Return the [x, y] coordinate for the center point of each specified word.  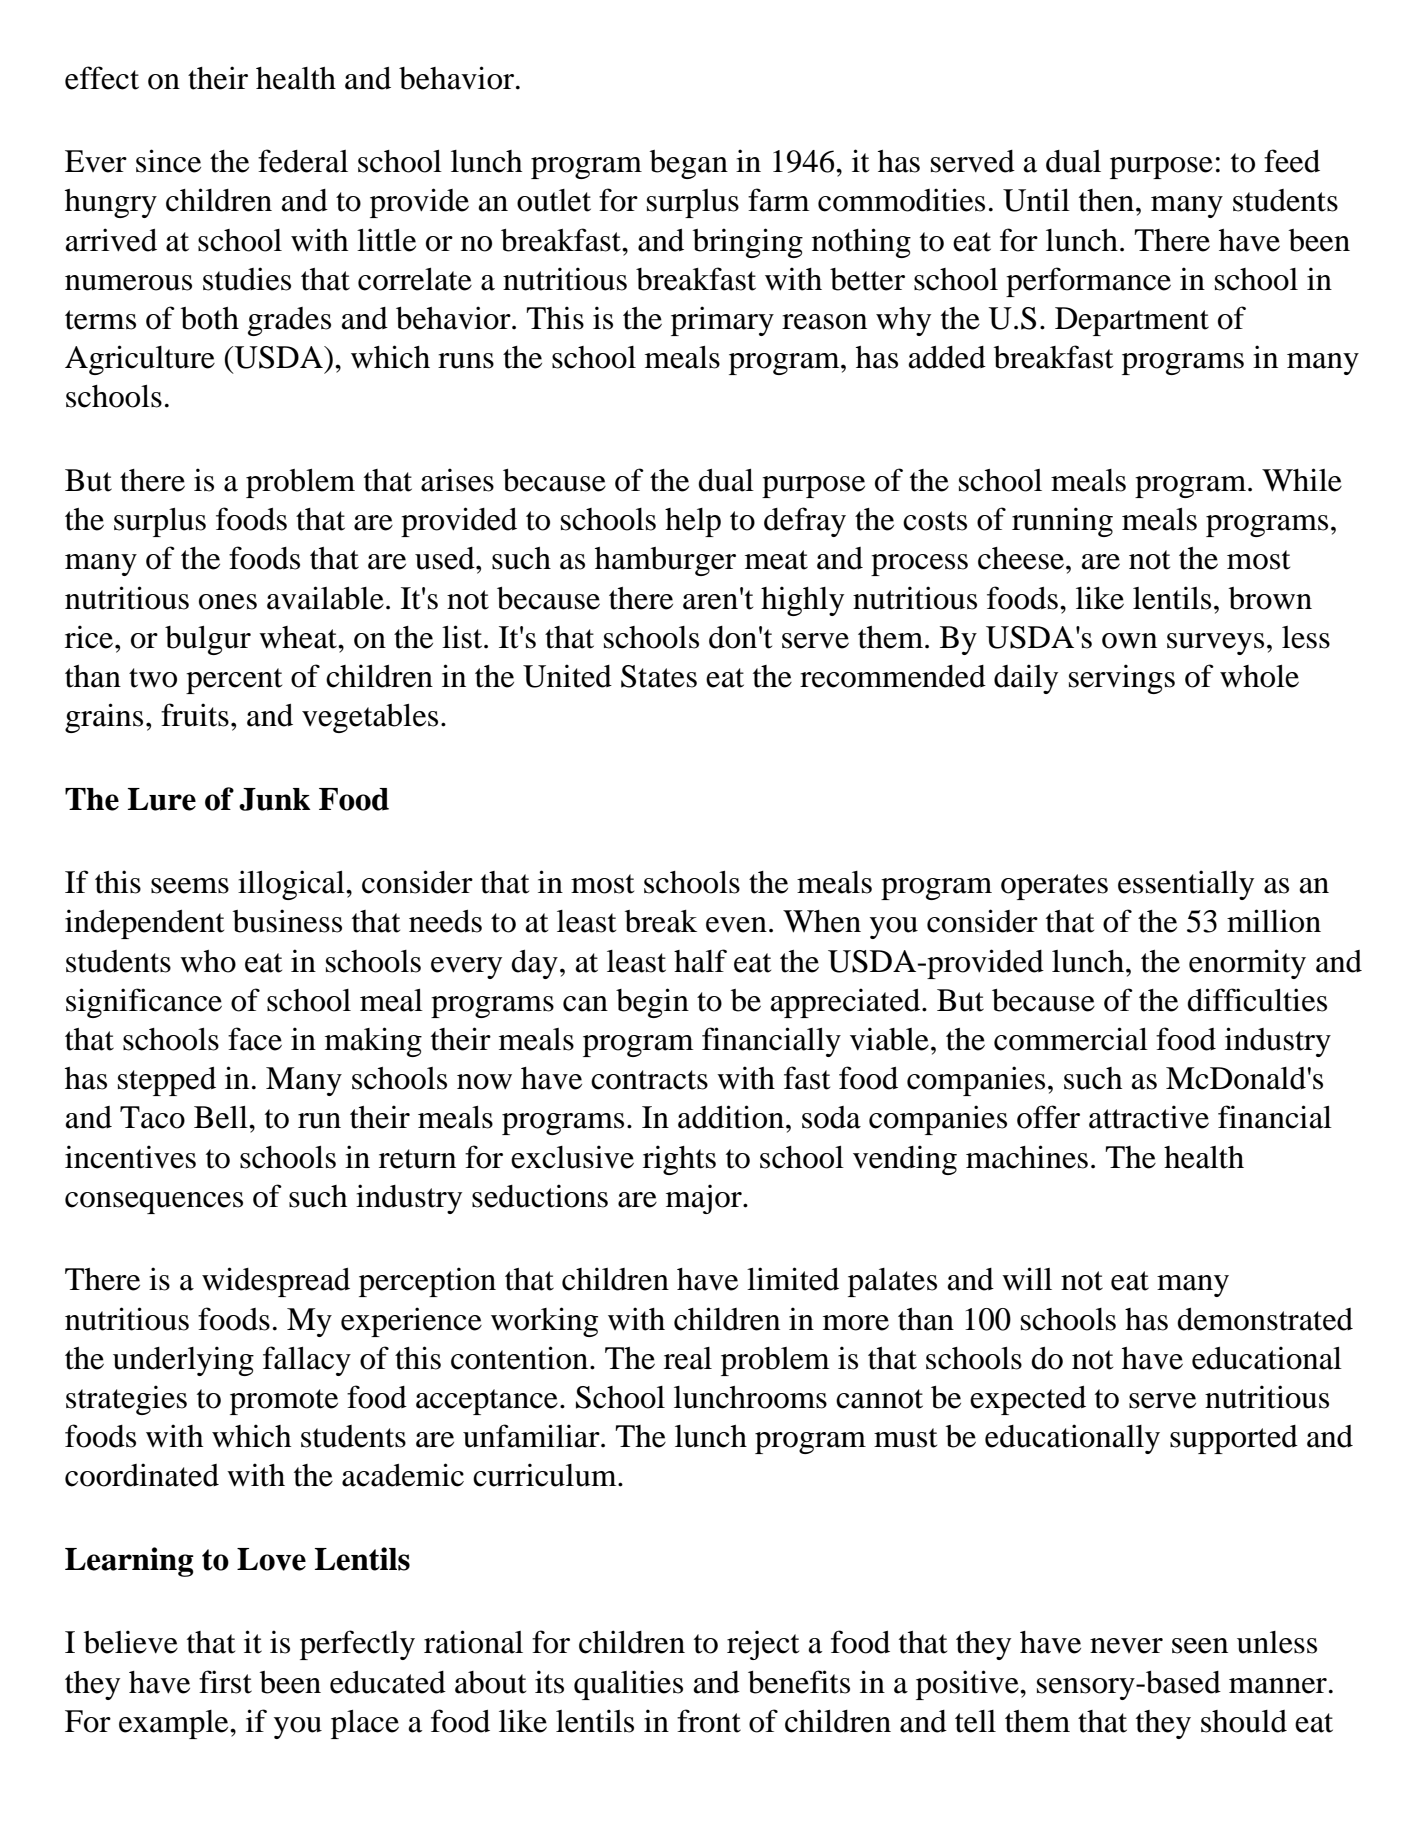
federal [303, 161]
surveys [1215, 644]
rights [679, 1160]
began [689, 164]
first [225, 1682]
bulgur [208, 640]
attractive [1149, 1117]
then [1108, 200]
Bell [222, 1117]
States [659, 676]
